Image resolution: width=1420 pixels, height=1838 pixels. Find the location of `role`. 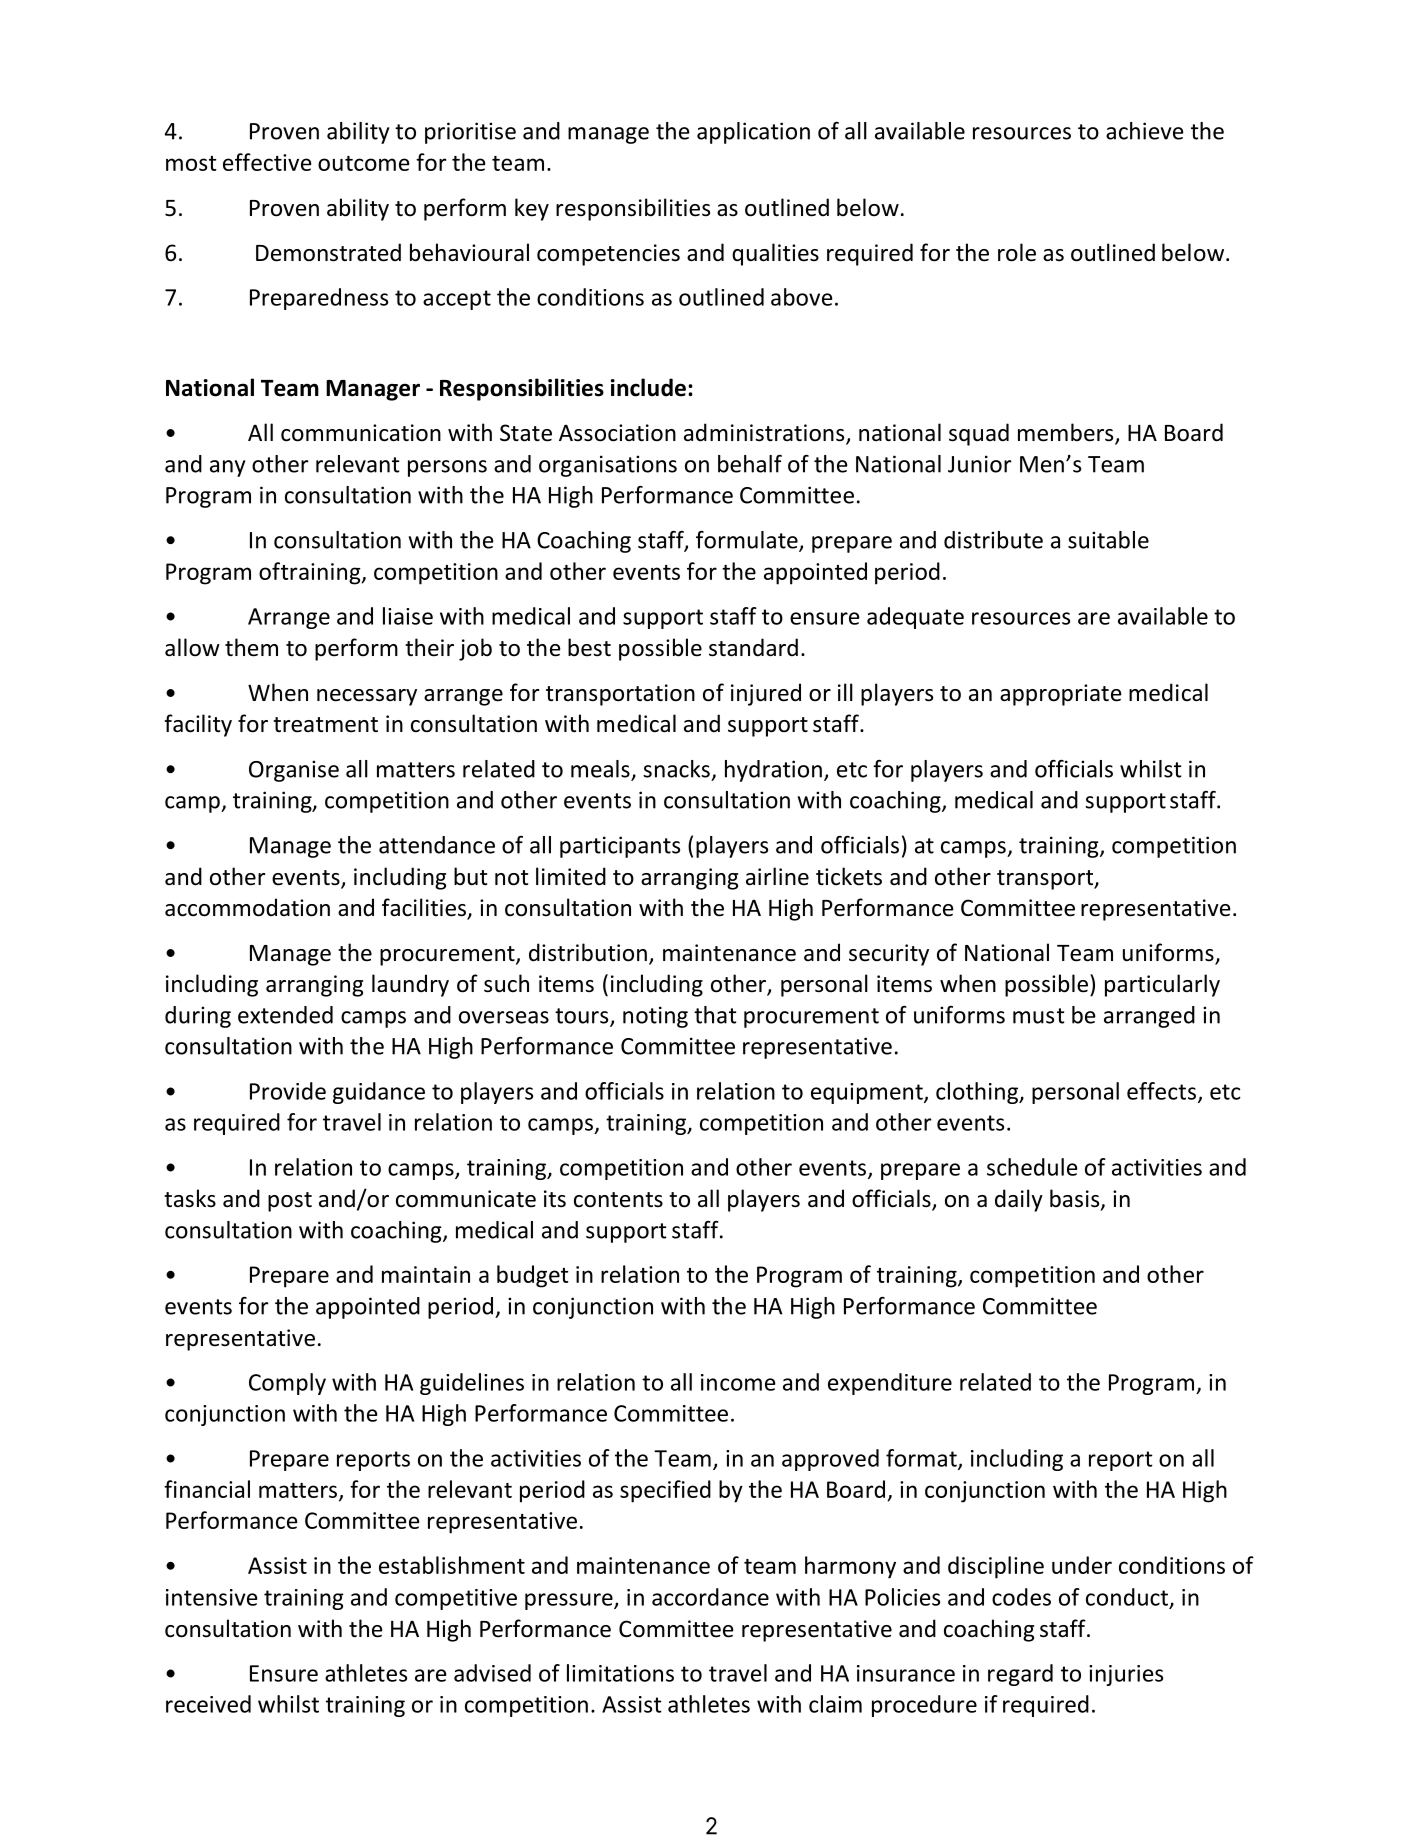

role is located at coordinates (1017, 252).
